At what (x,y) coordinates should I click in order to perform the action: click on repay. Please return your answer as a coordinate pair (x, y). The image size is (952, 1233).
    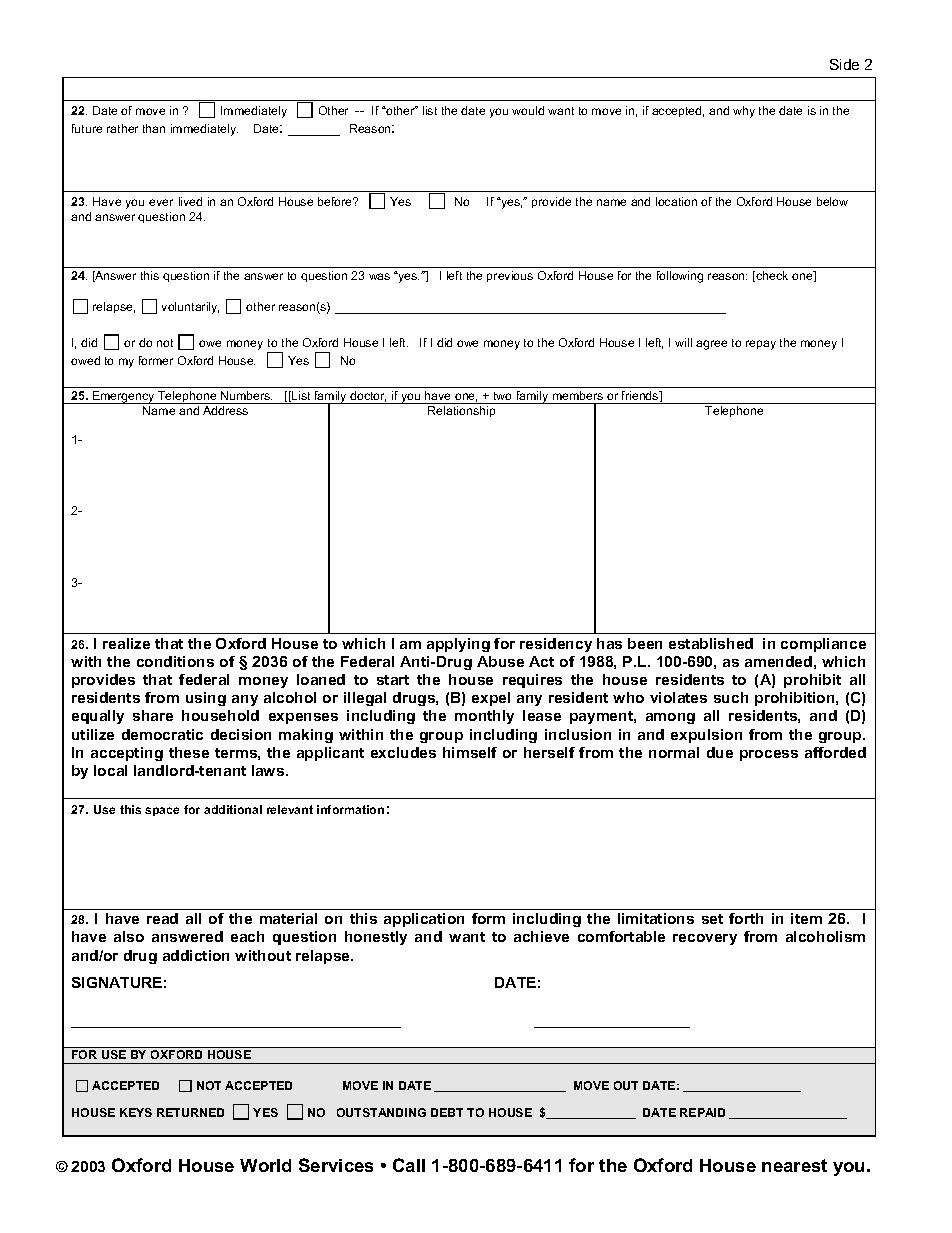
    Looking at the image, I should click on (761, 345).
